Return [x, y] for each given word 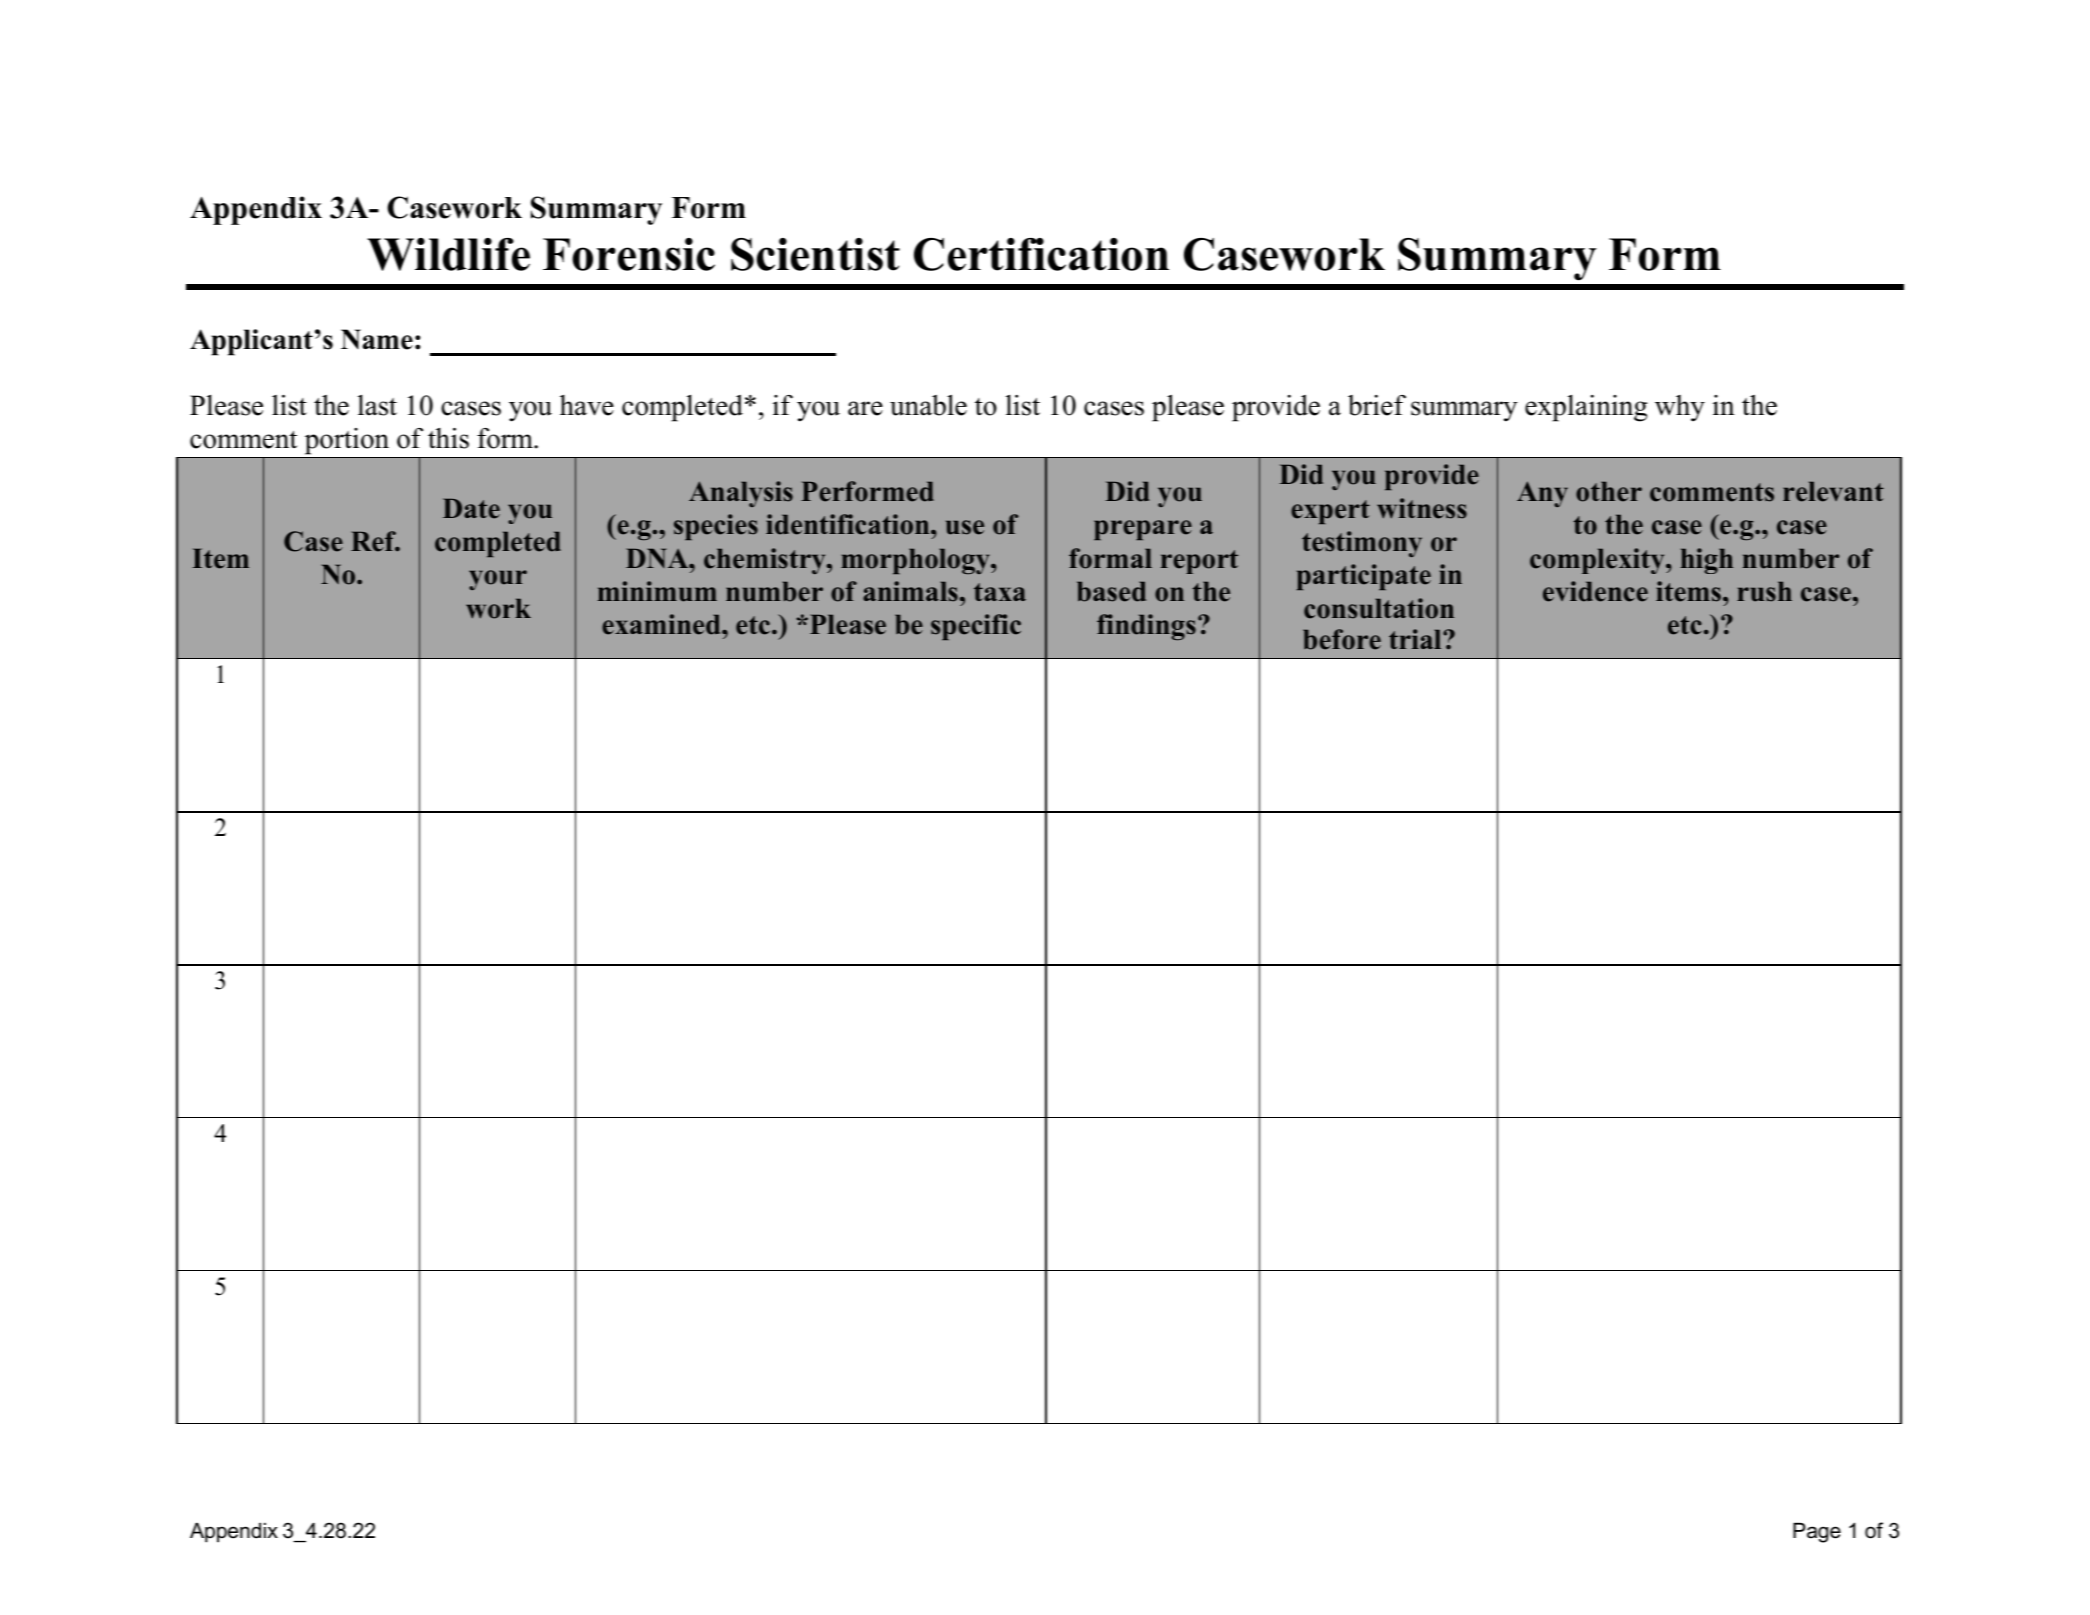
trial [1416, 639]
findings [1146, 627]
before [1342, 639]
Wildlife [448, 254]
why [1680, 408]
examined [662, 624]
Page [1817, 1533]
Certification [1041, 254]
